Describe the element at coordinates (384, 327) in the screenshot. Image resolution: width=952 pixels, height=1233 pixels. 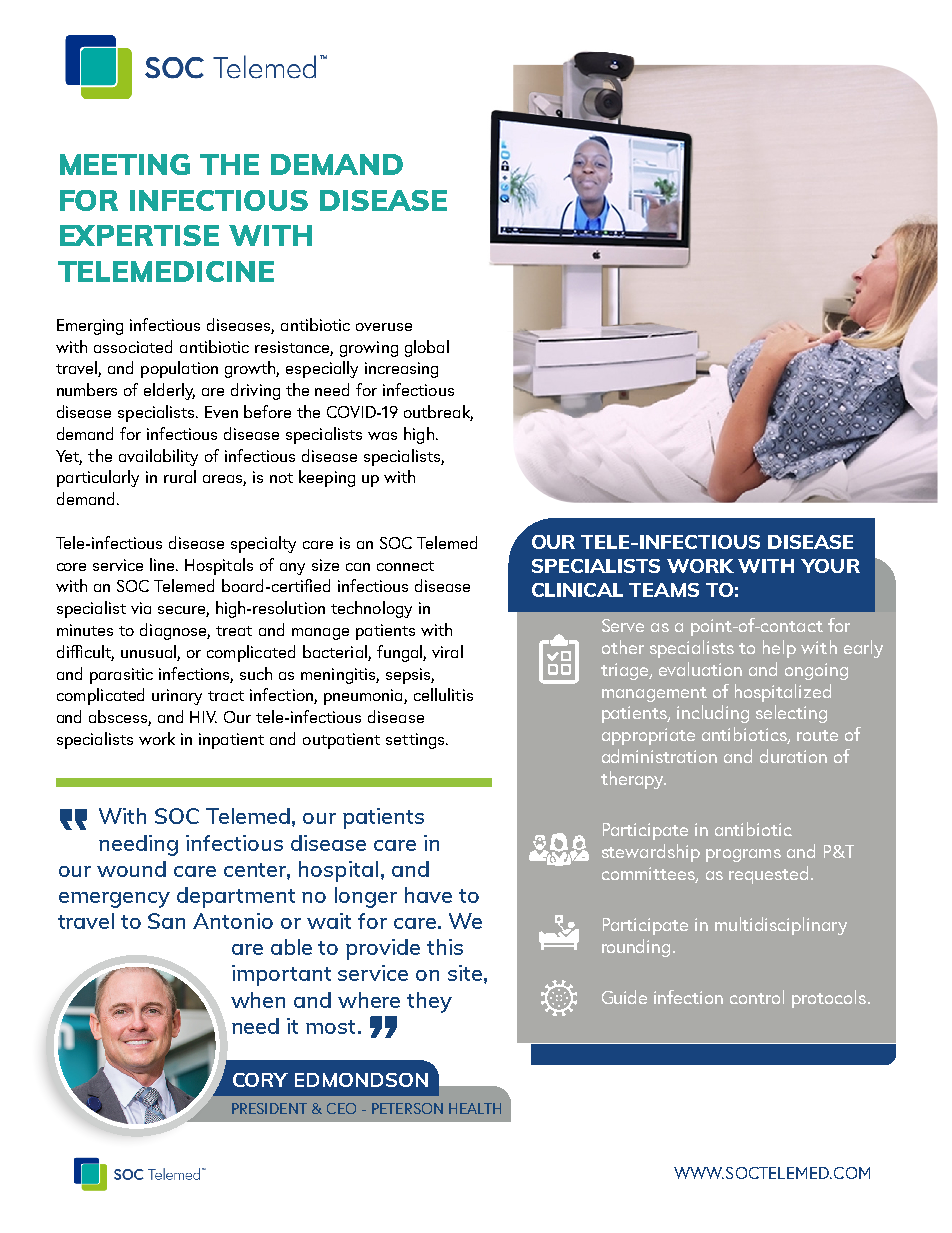
I see `overuse` at that location.
